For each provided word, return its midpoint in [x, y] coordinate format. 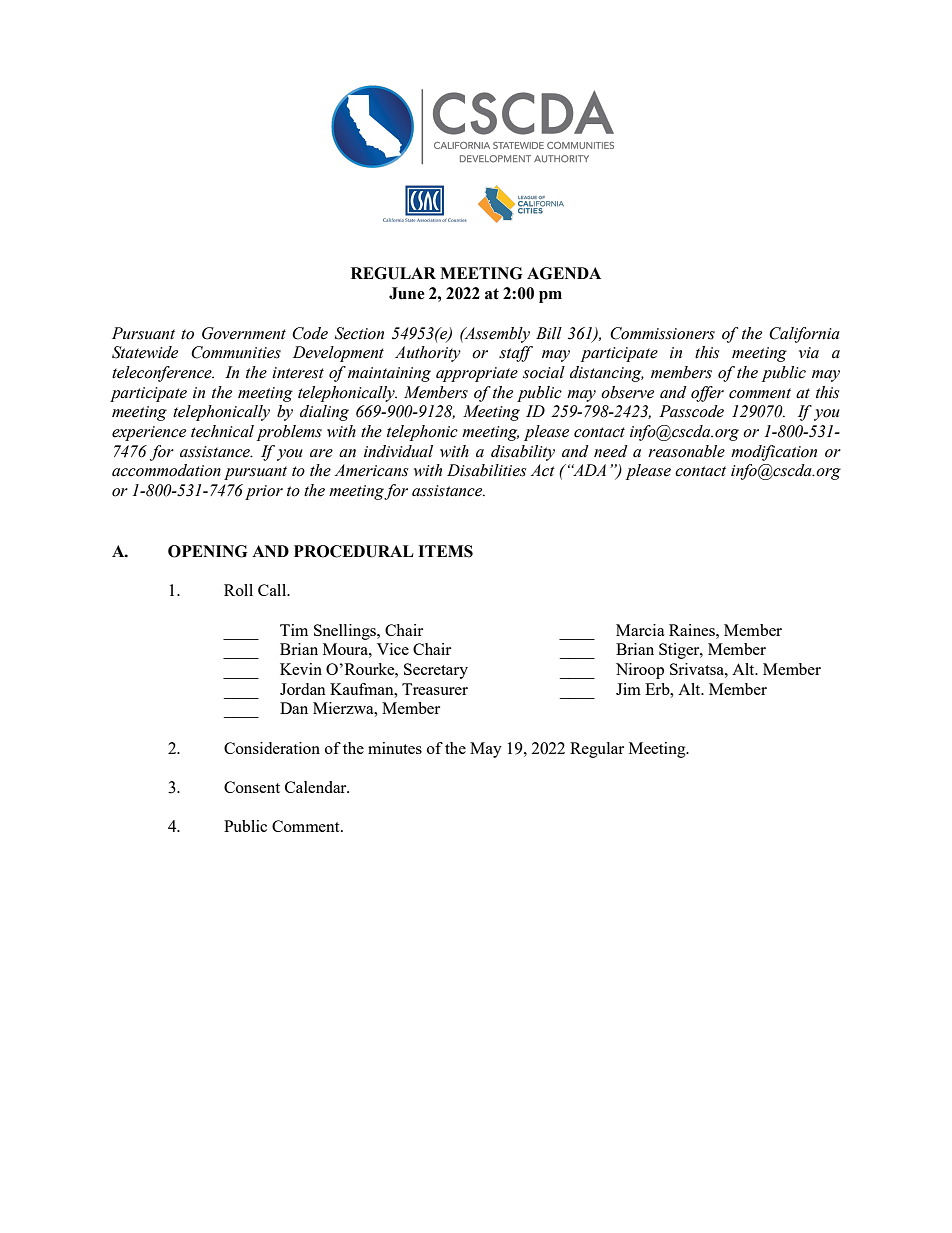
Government [244, 333]
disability [523, 453]
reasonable [686, 451]
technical [222, 431]
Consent [252, 787]
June [407, 293]
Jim [628, 689]
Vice [393, 649]
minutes [395, 748]
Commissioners [662, 333]
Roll [238, 590]
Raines [693, 630]
